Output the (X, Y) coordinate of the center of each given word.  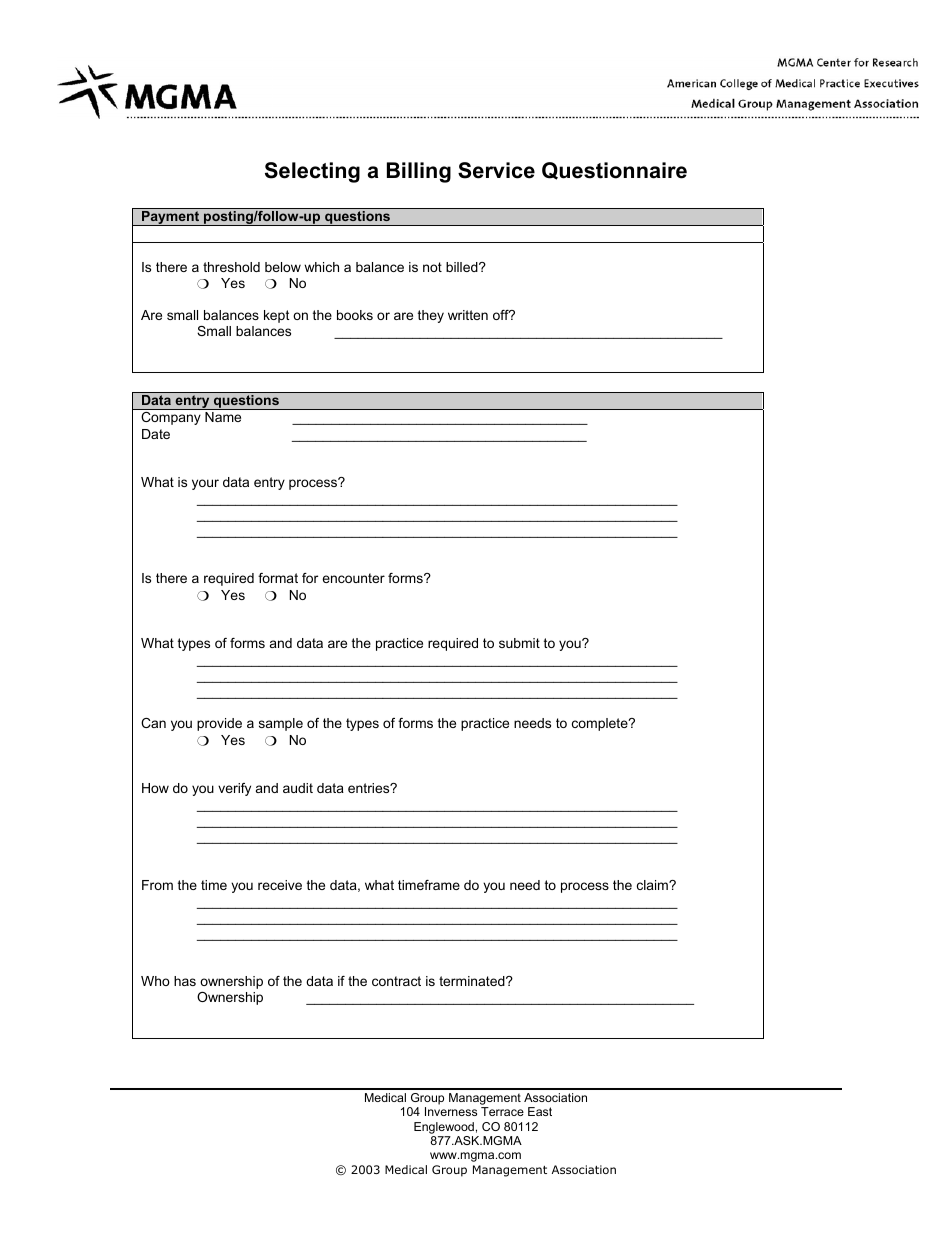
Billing (419, 172)
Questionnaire (614, 171)
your (205, 484)
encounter (353, 578)
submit (519, 643)
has (185, 981)
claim (653, 885)
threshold (231, 267)
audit (298, 788)
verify (234, 789)
